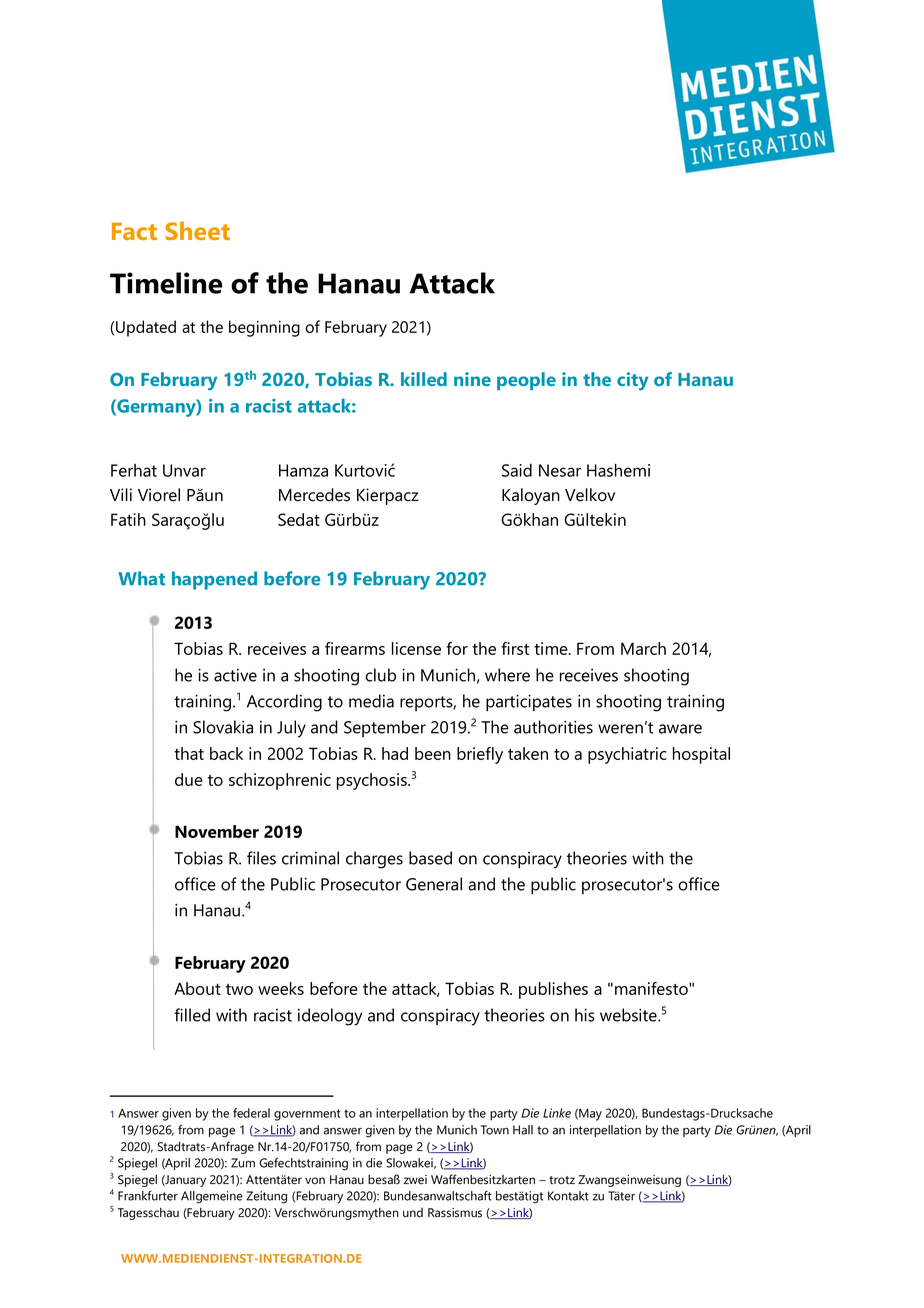 Image resolution: width=924 pixels, height=1308 pixels. I want to click on happened, so click(214, 580).
